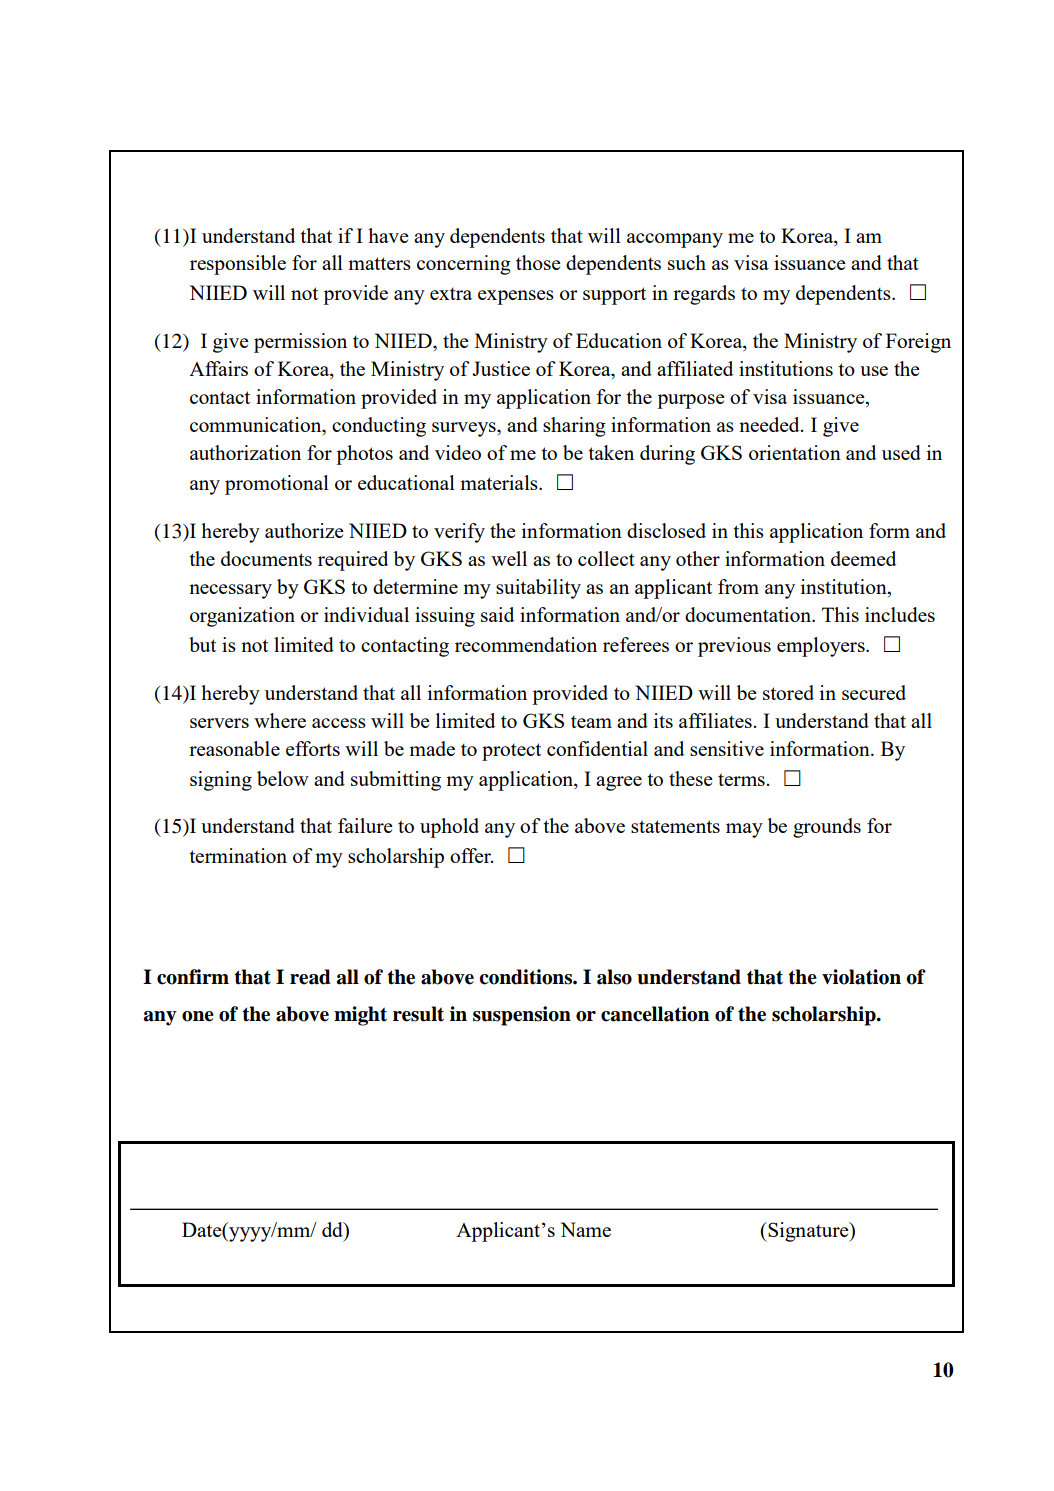 This screenshot has height=1491, width=1054. Describe the element at coordinates (585, 1229) in the screenshot. I see `Name` at that location.
